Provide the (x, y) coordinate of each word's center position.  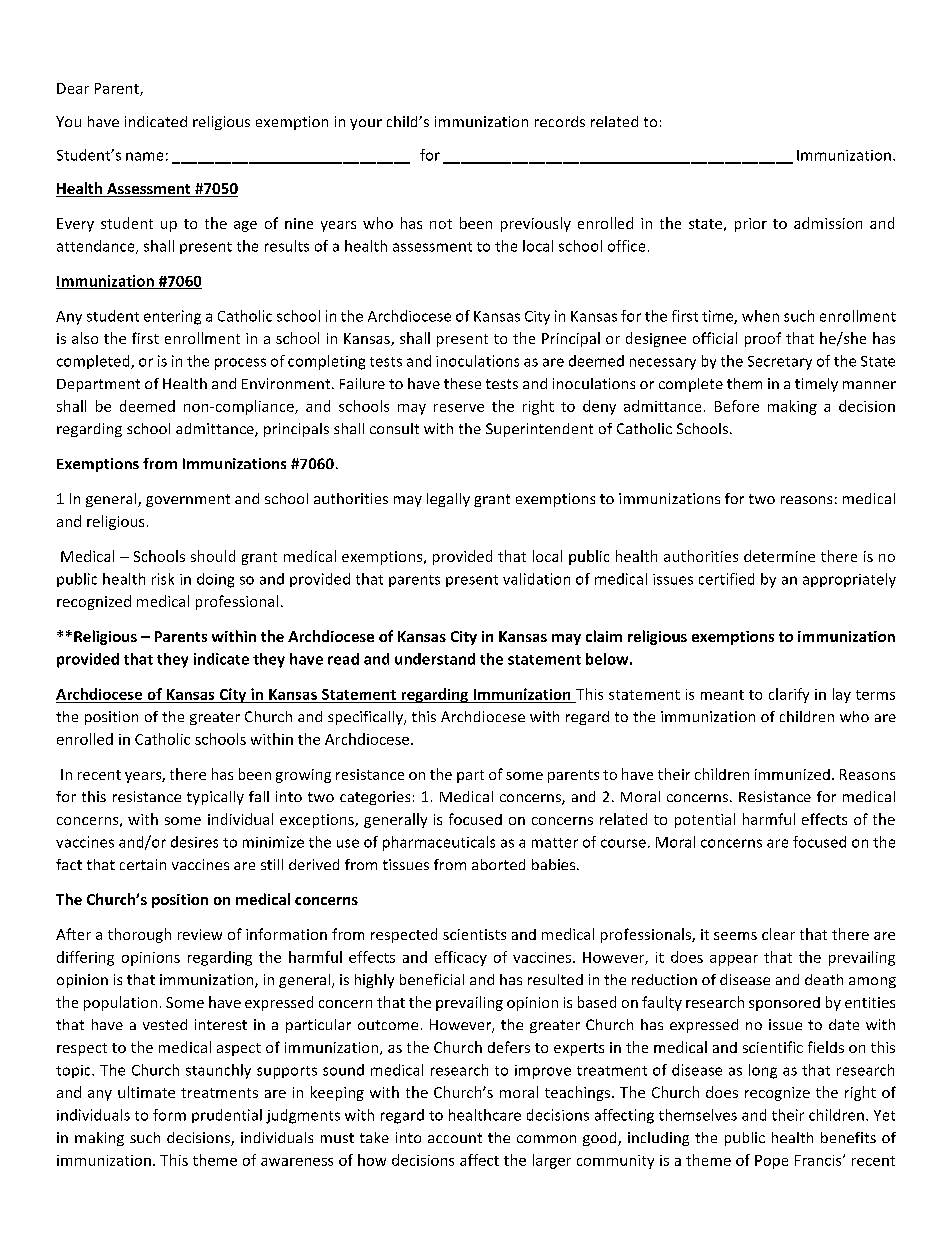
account (455, 1138)
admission (828, 223)
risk (163, 579)
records (560, 121)
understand (435, 659)
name (144, 156)
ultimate (146, 1092)
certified (726, 579)
